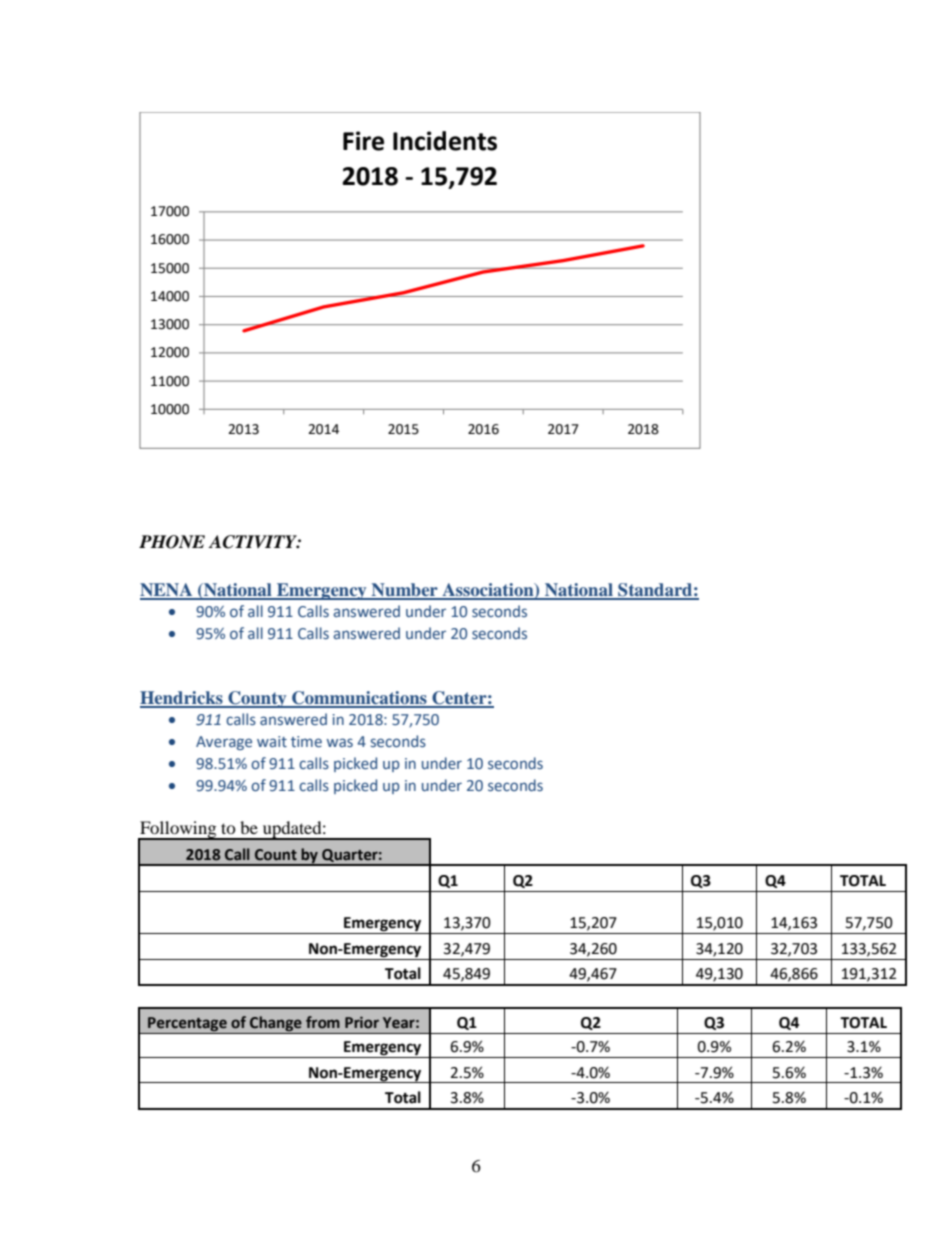  What do you see at coordinates (172, 542) in the screenshot?
I see `PHONE` at bounding box center [172, 542].
